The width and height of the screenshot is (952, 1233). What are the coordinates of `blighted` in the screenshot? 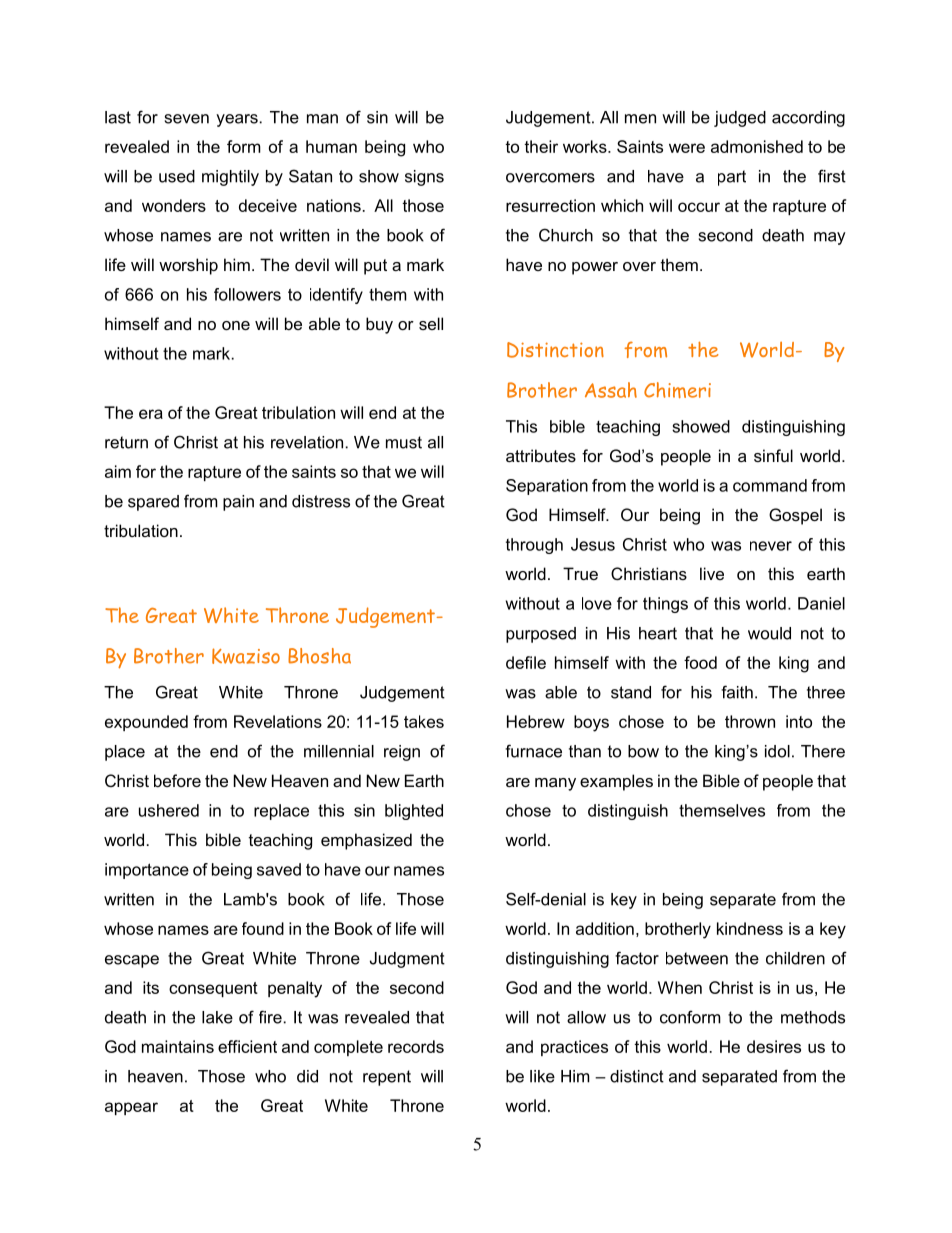 It's located at (414, 812).
